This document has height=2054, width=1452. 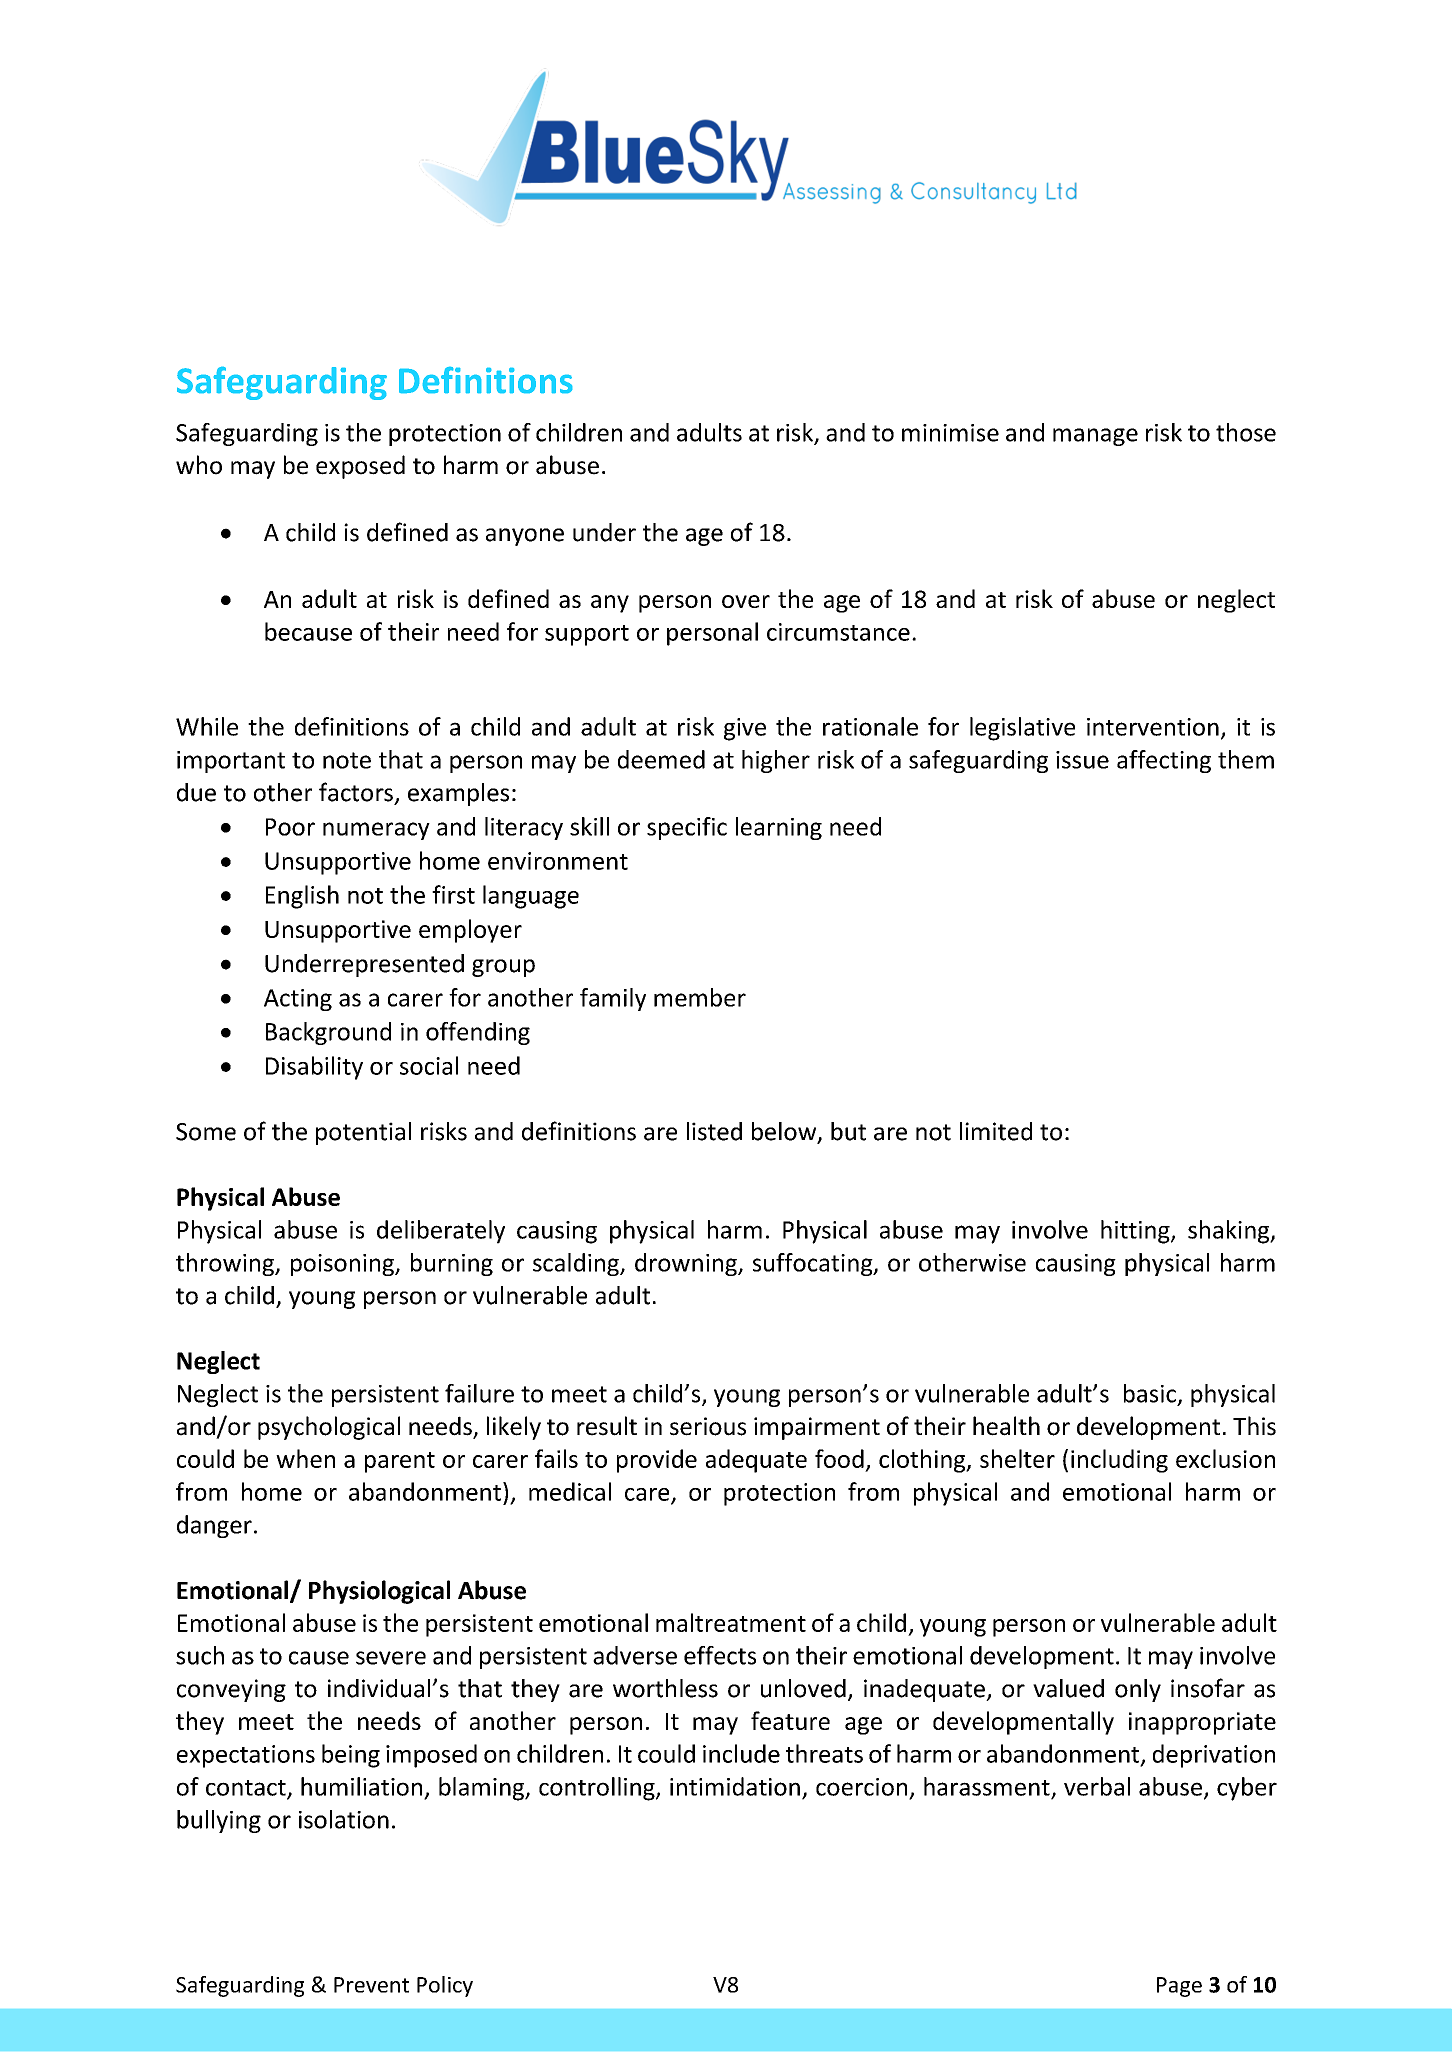 What do you see at coordinates (1095, 437) in the document?
I see `manage` at bounding box center [1095, 437].
